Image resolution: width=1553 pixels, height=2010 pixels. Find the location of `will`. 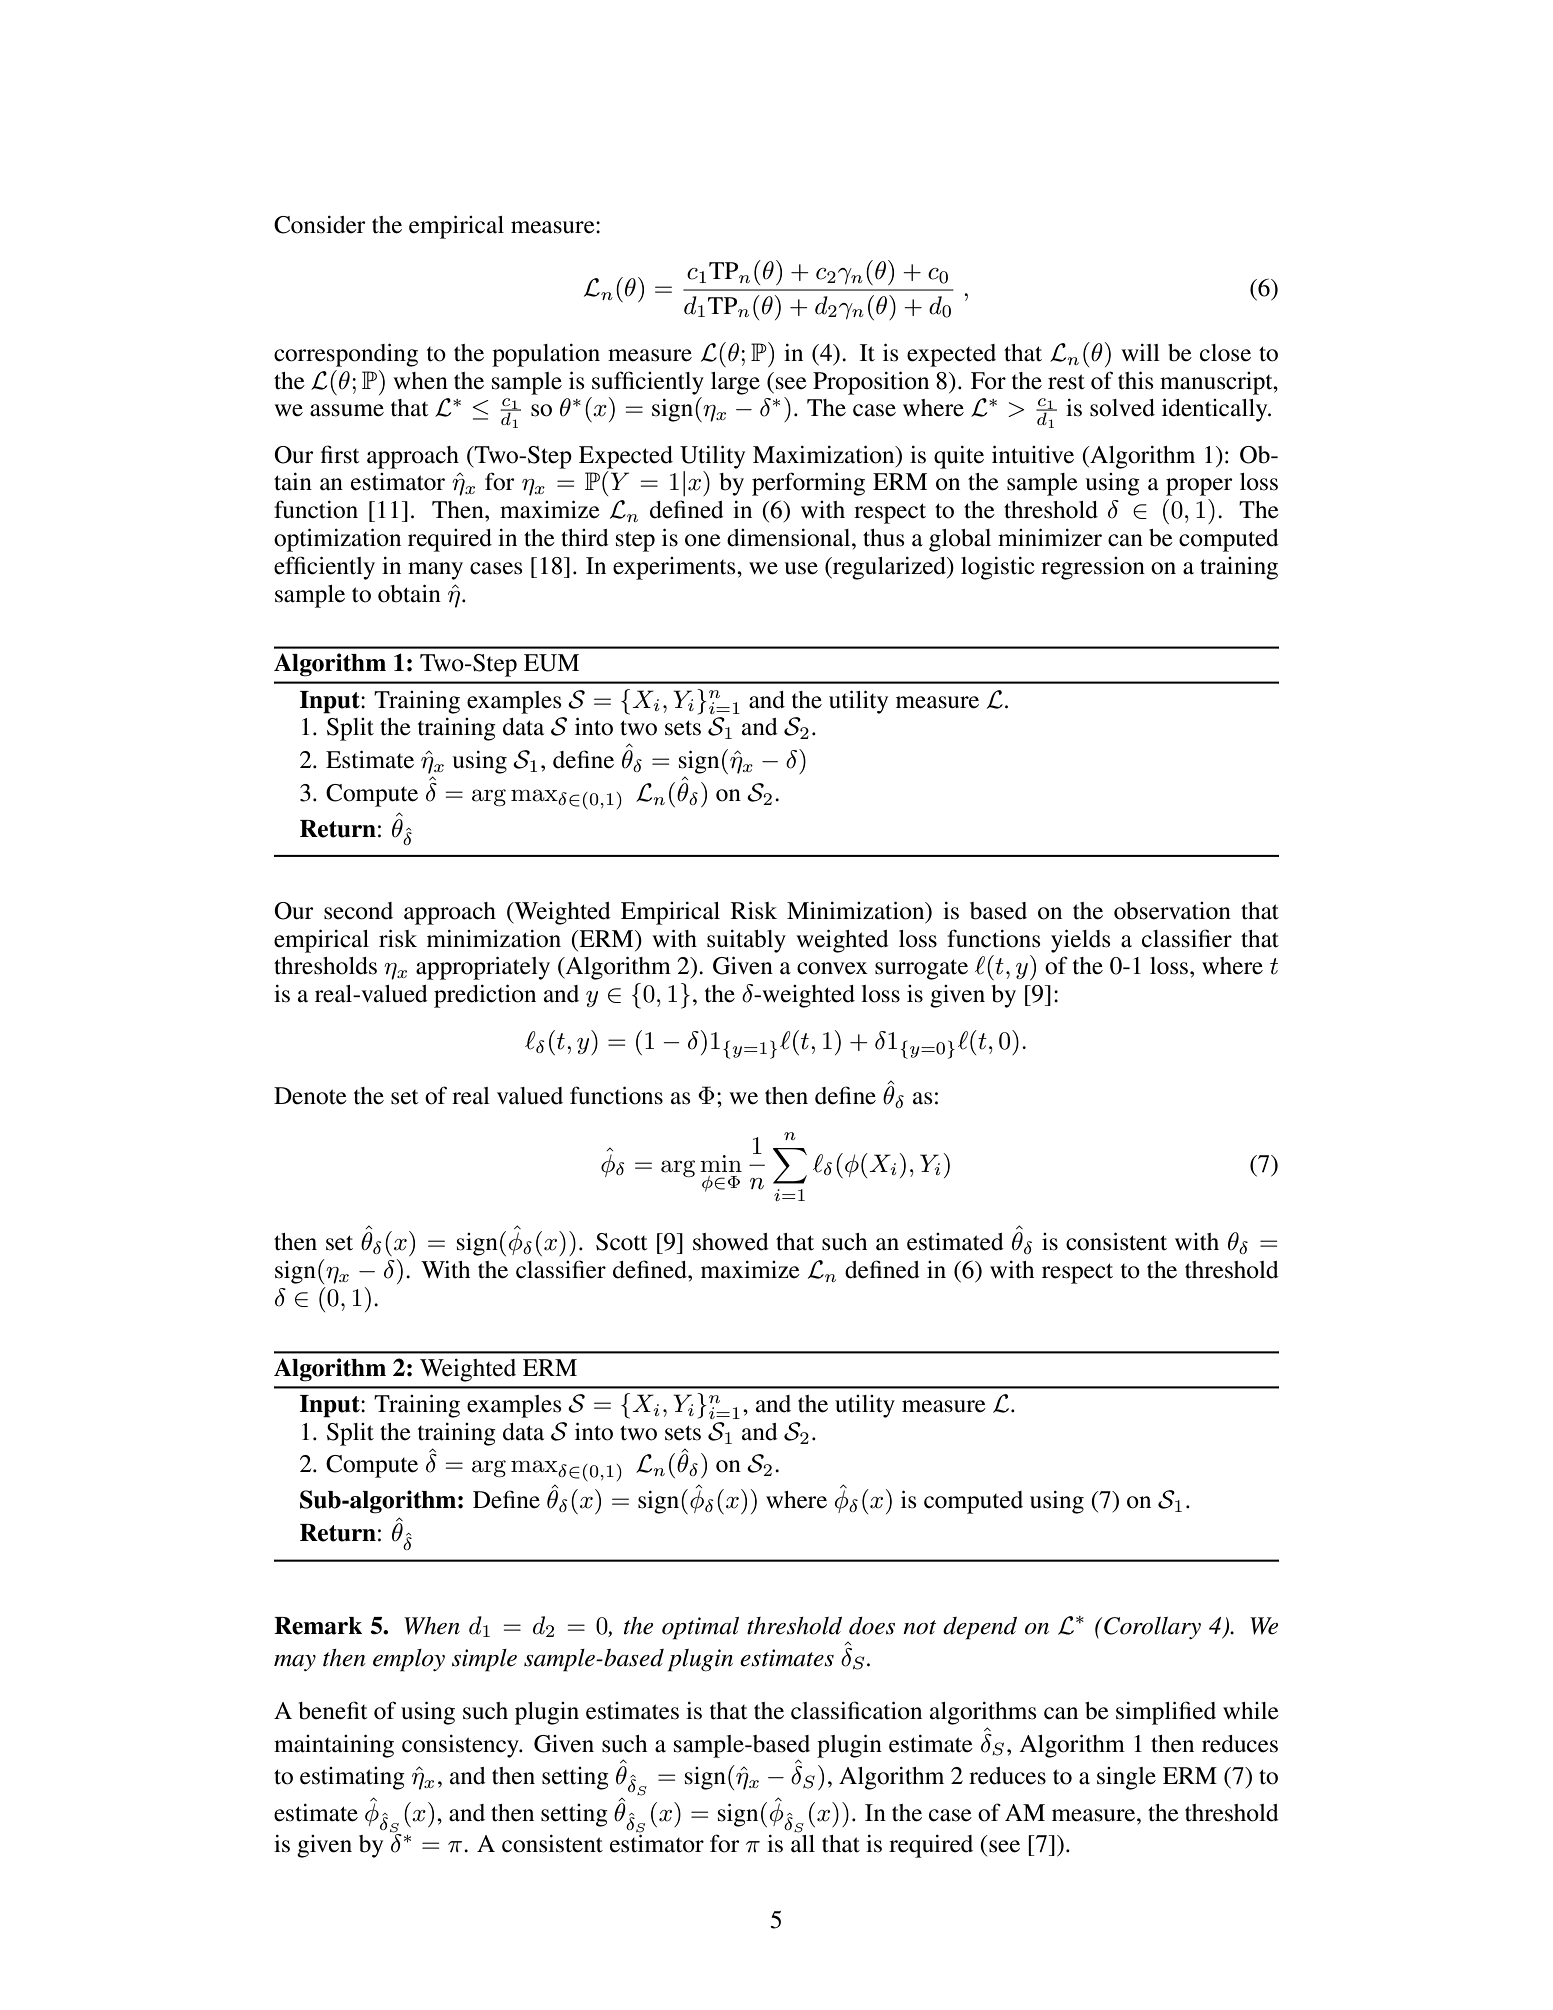

will is located at coordinates (1140, 352).
